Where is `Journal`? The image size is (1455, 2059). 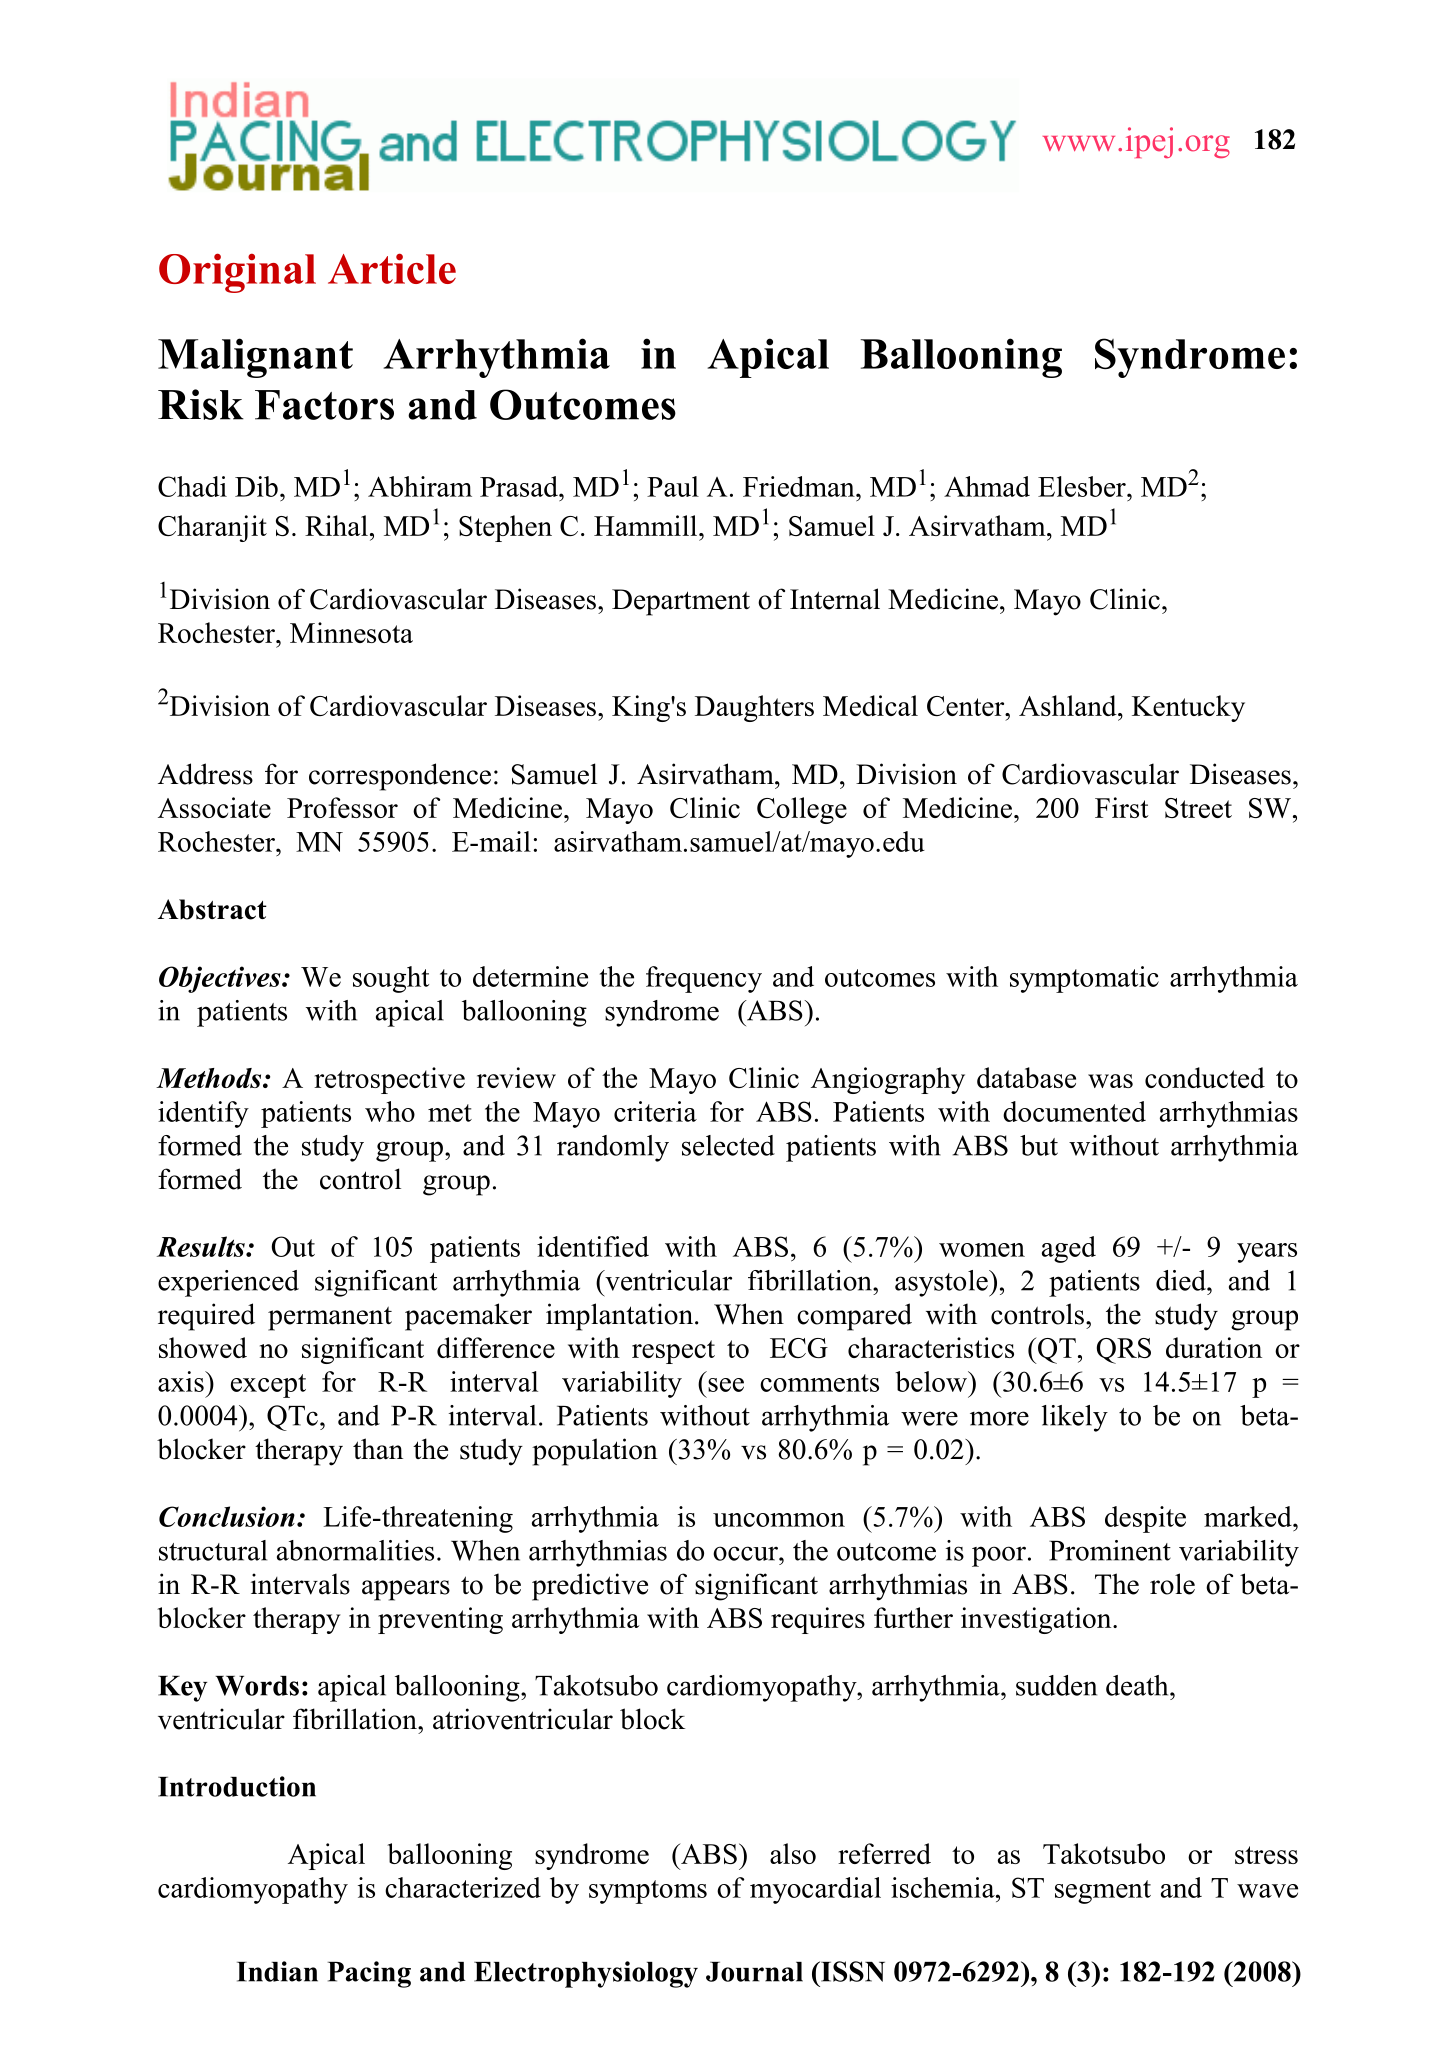
Journal is located at coordinates (754, 1972).
